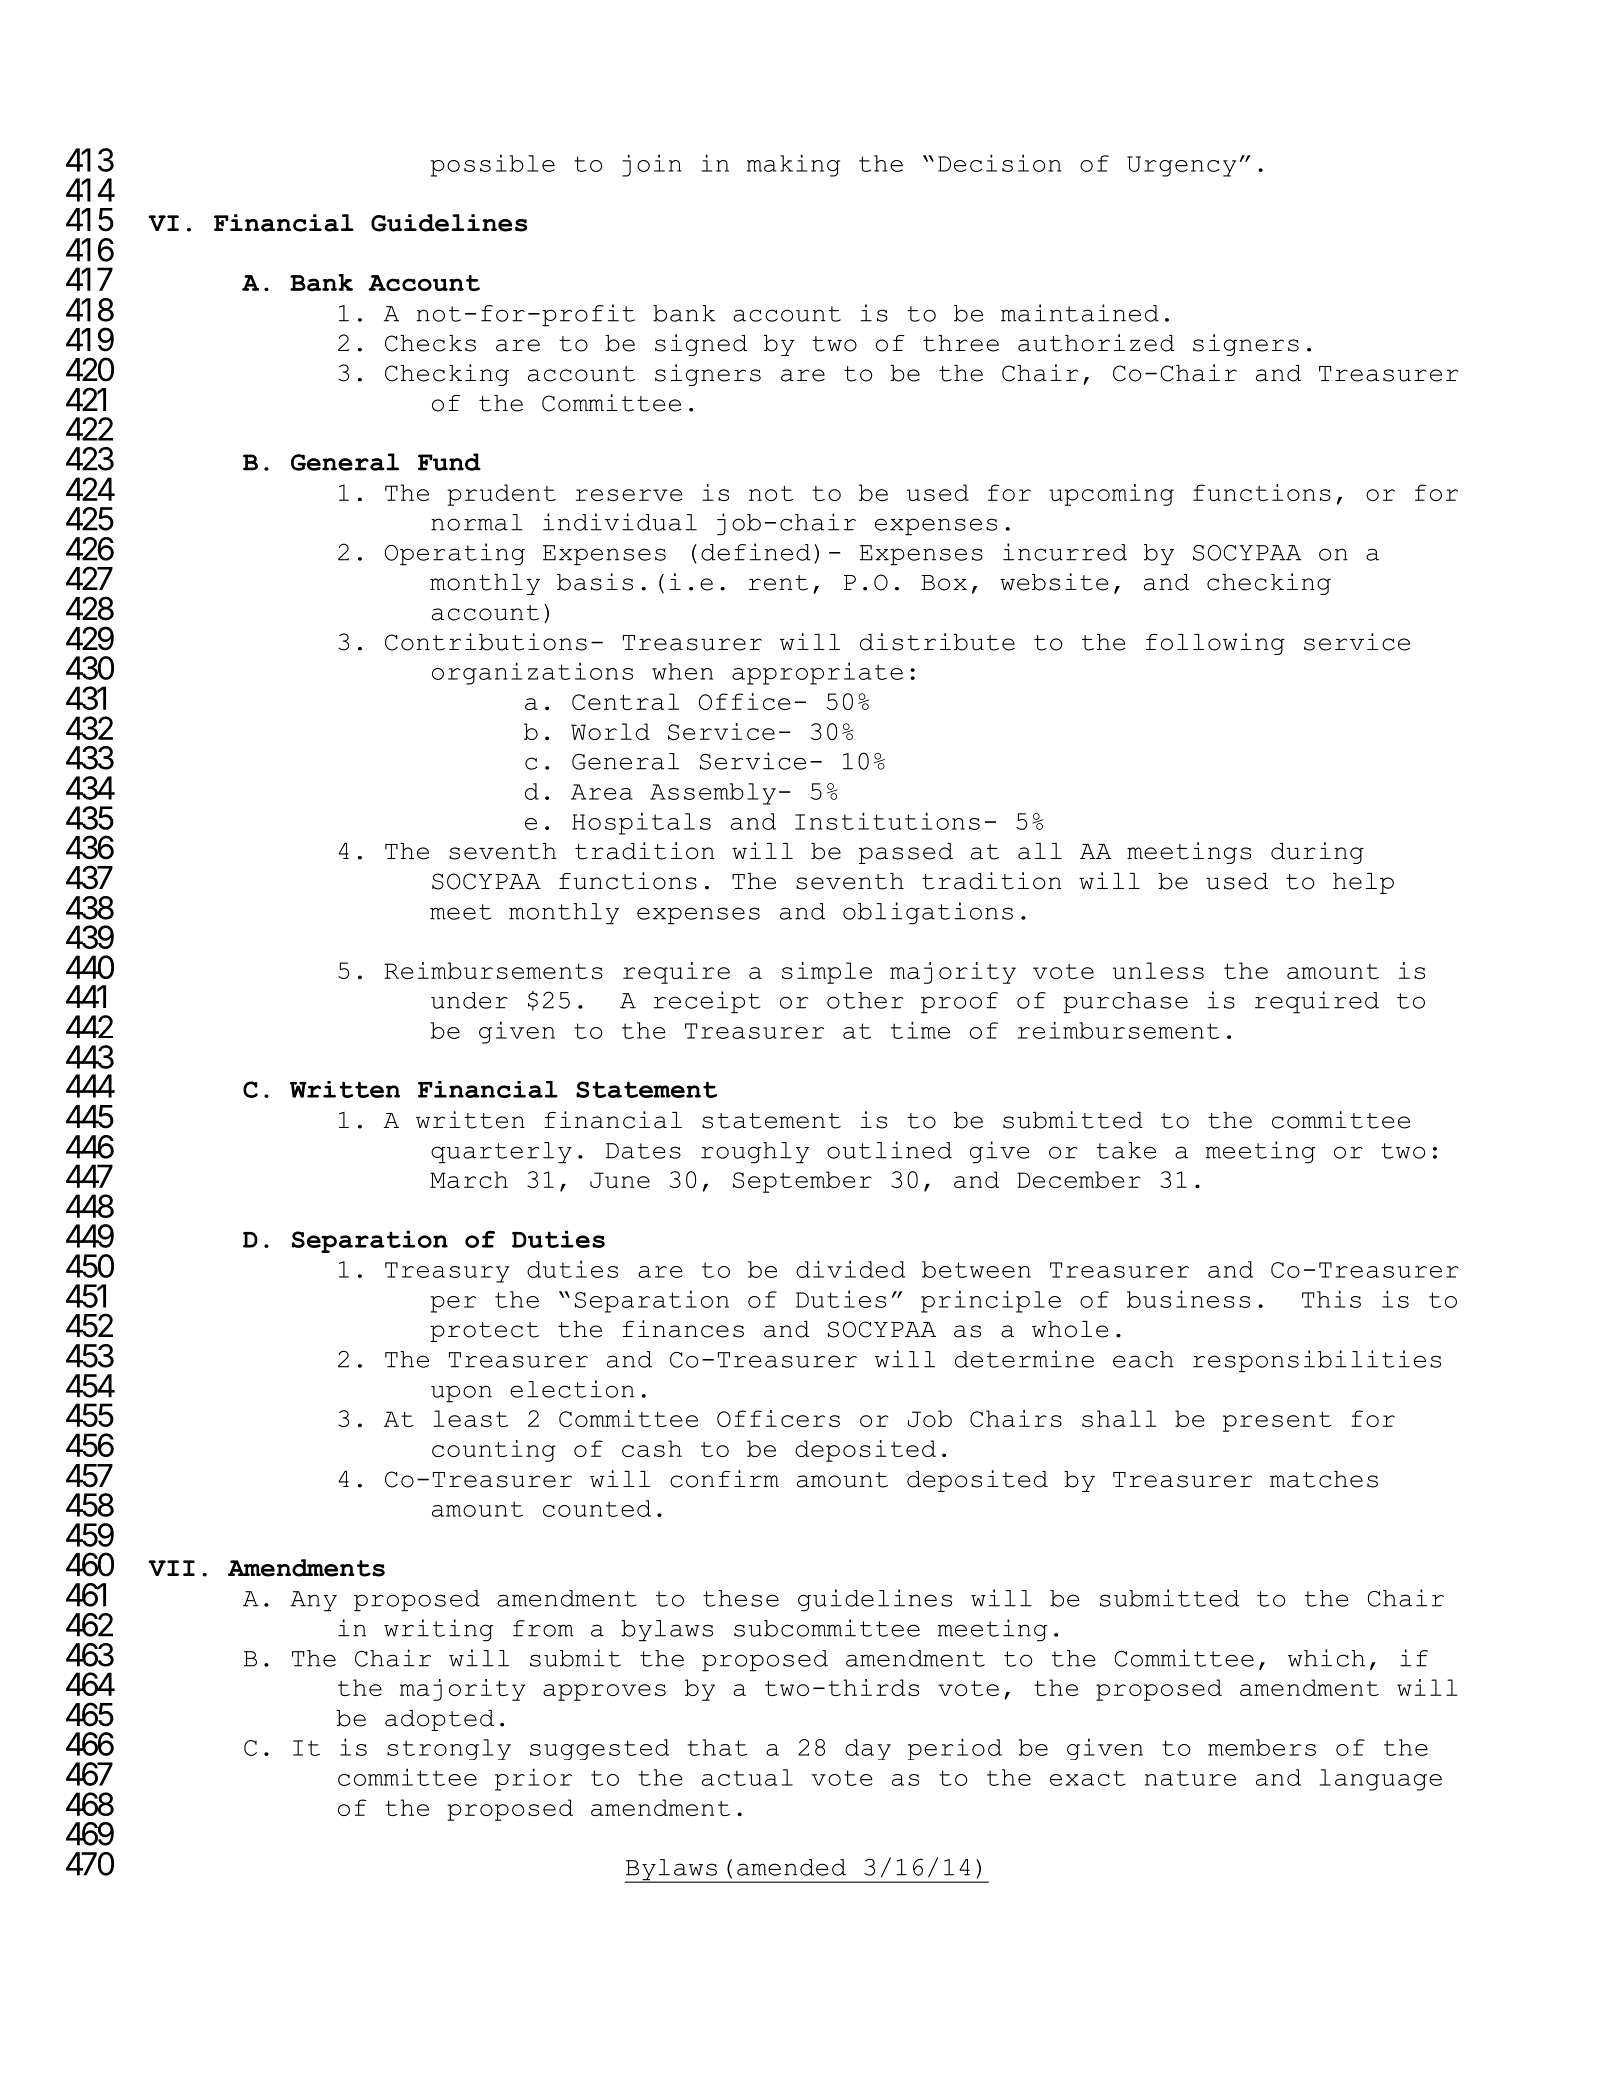 The height and width of the screenshot is (2089, 1614). I want to click on possible, so click(493, 166).
